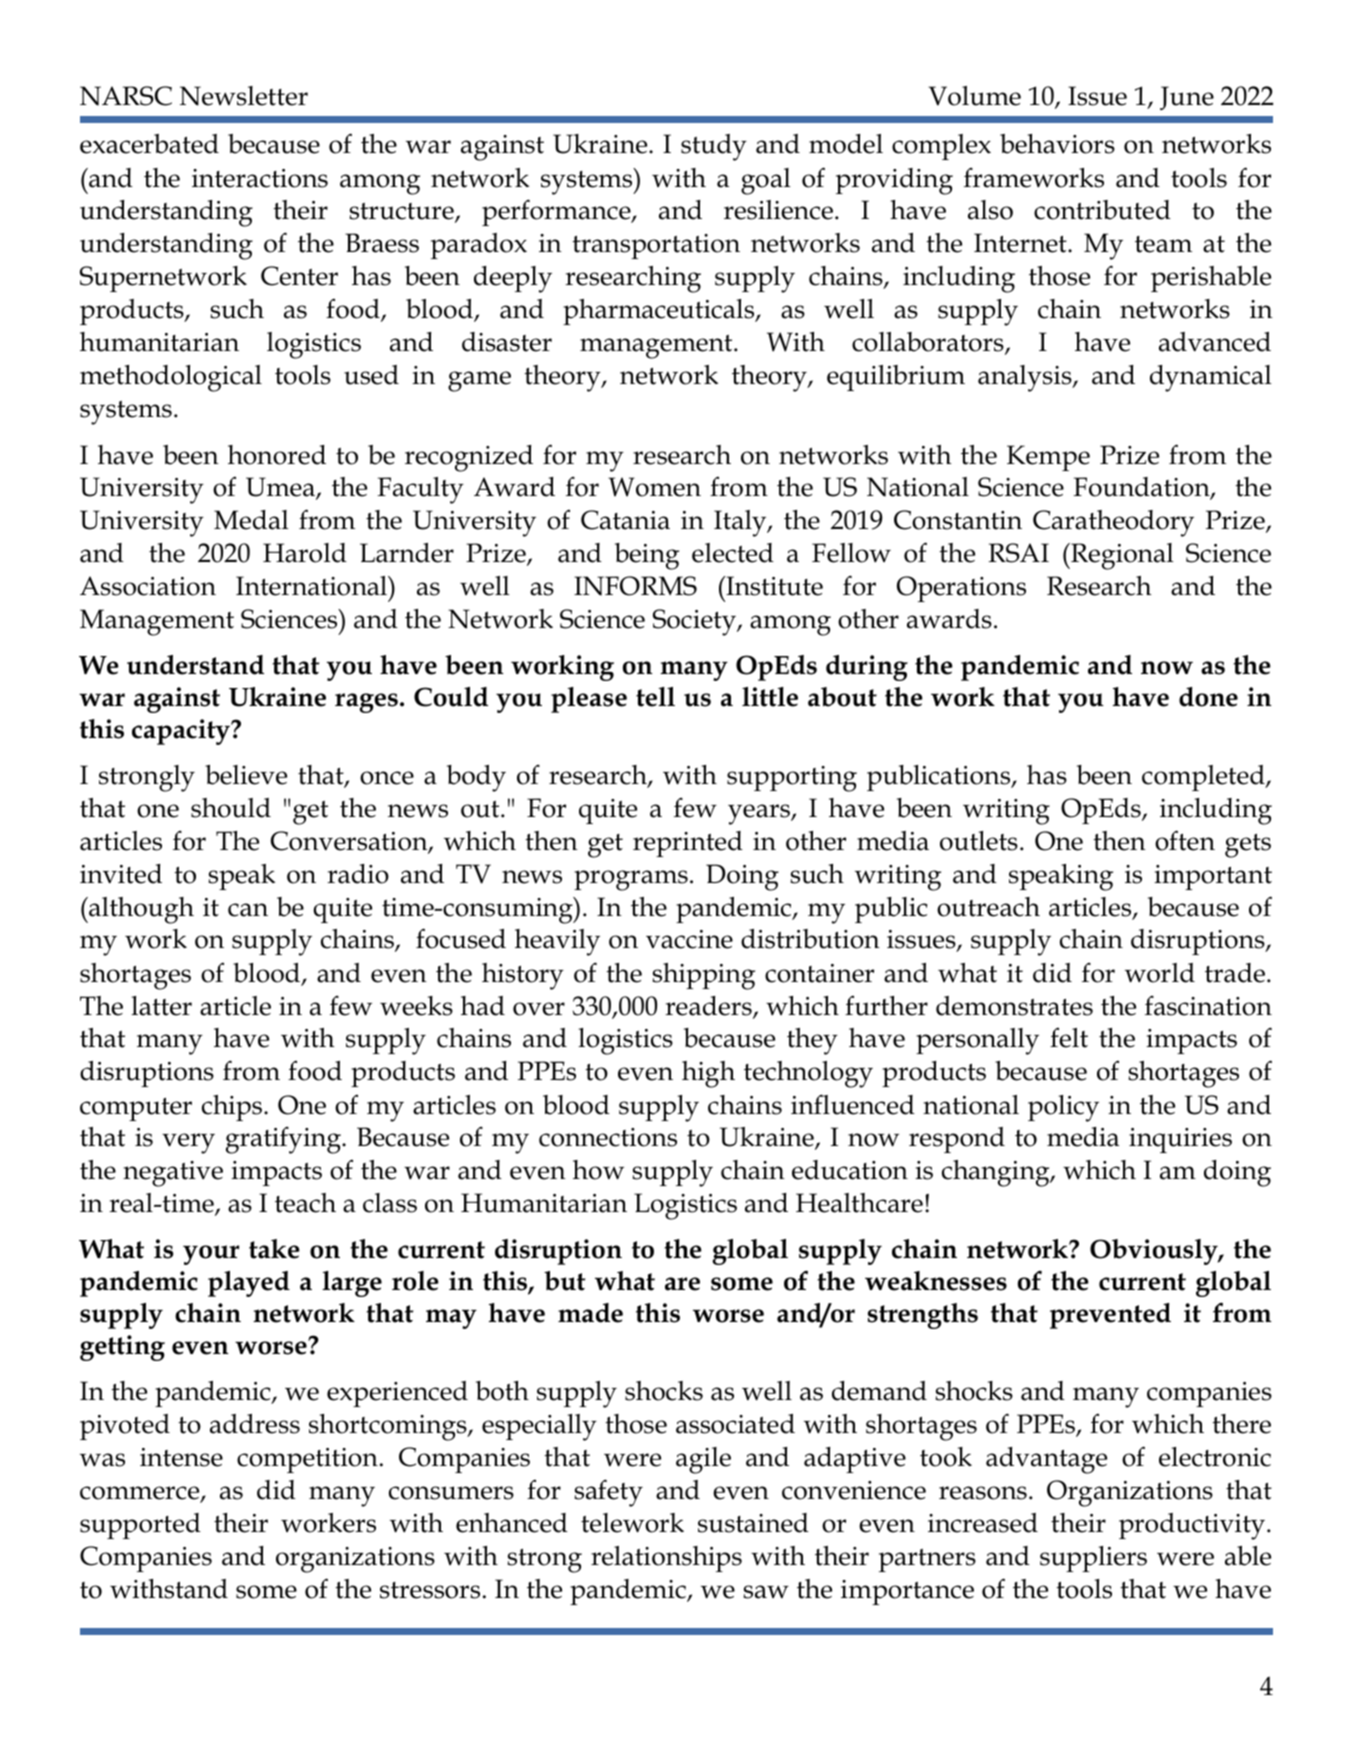  What do you see at coordinates (666, 1559) in the screenshot?
I see `relationships` at bounding box center [666, 1559].
